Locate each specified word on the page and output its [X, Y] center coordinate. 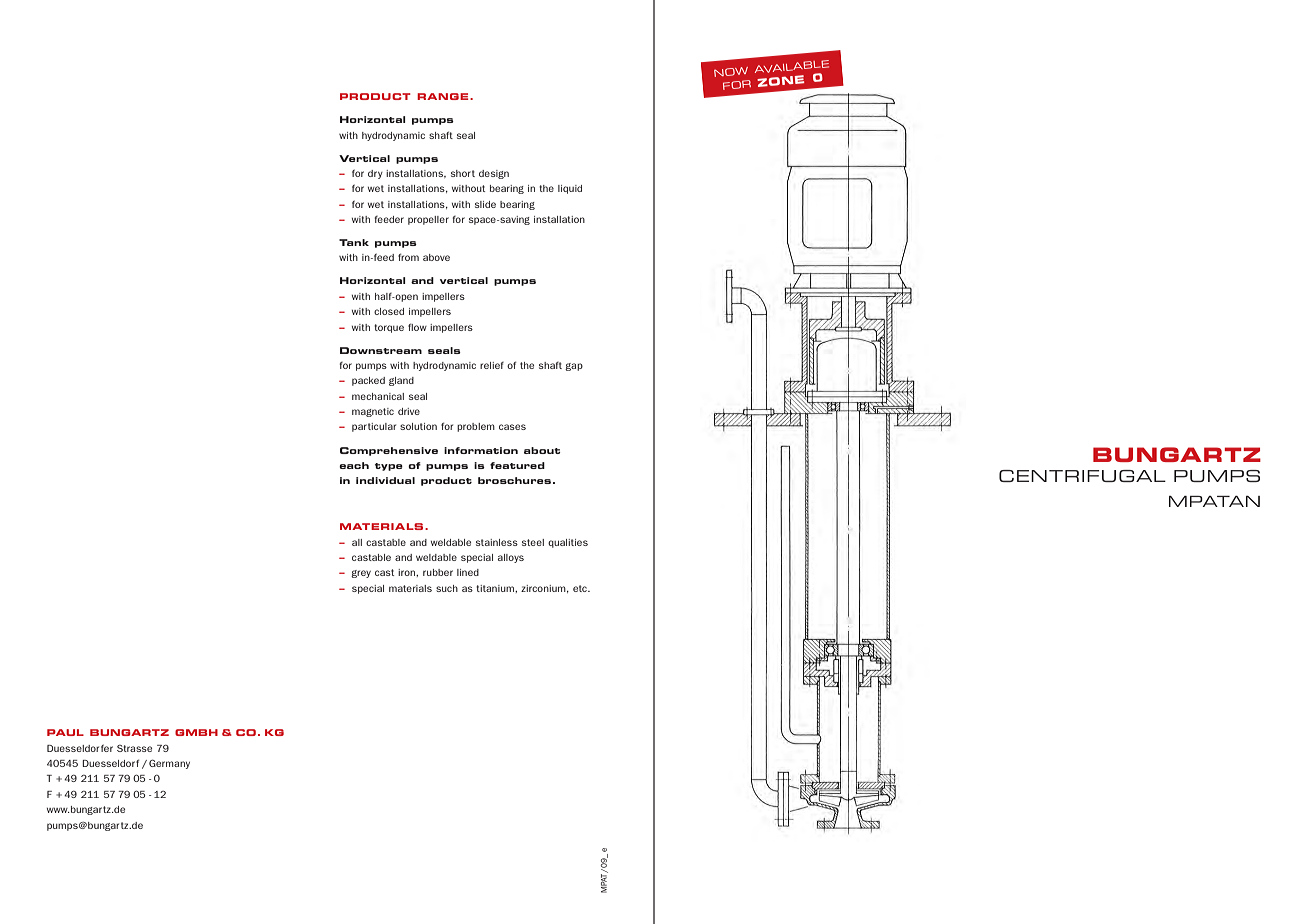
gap [574, 367]
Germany [169, 764]
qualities [568, 543]
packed [368, 381]
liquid [570, 189]
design [494, 174]
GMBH [196, 732]
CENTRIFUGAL [1082, 476]
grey [361, 574]
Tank [354, 242]
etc [581, 588]
